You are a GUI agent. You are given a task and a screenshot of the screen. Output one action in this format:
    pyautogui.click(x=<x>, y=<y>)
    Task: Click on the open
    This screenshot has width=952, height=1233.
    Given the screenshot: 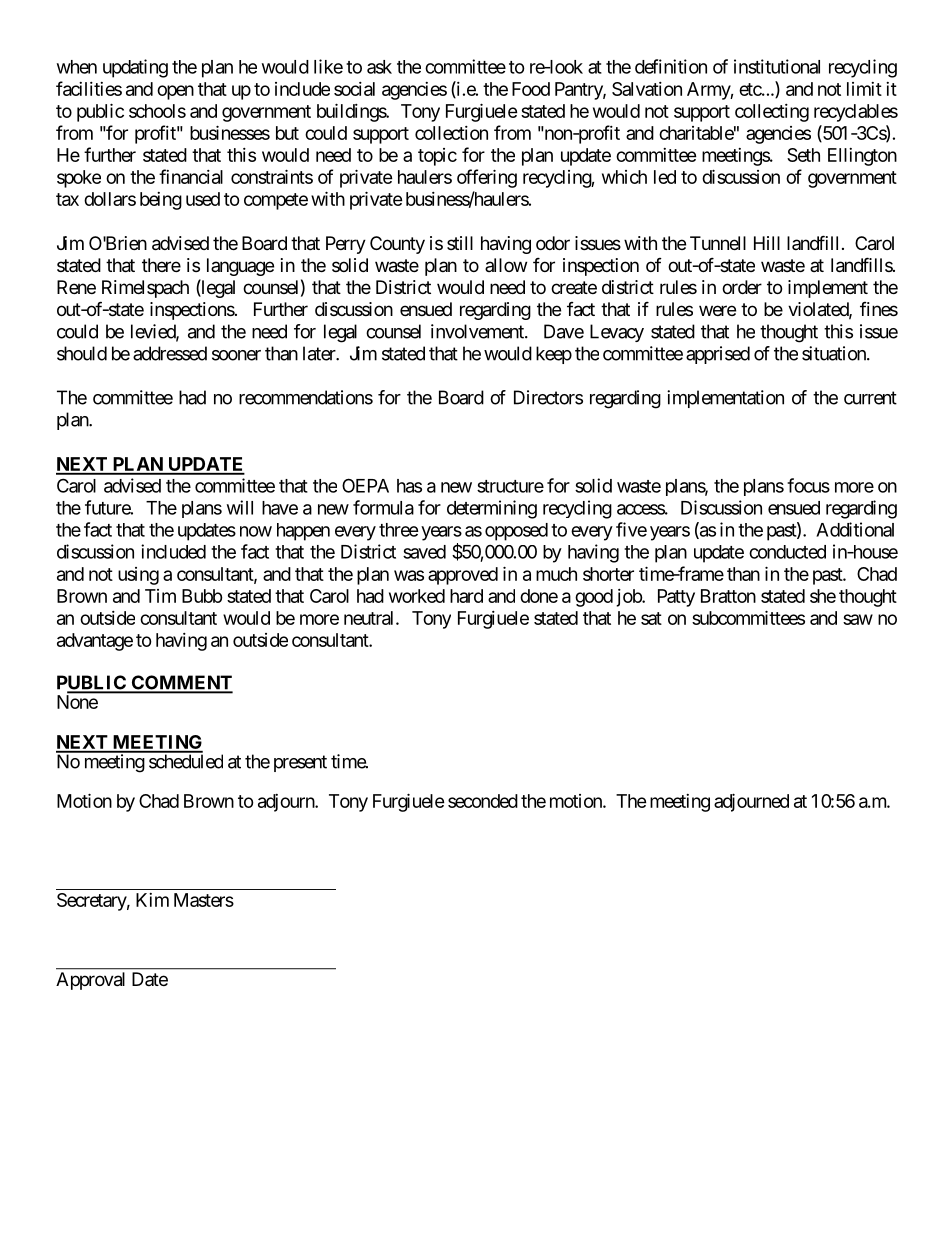 What is the action you would take?
    pyautogui.click(x=175, y=92)
